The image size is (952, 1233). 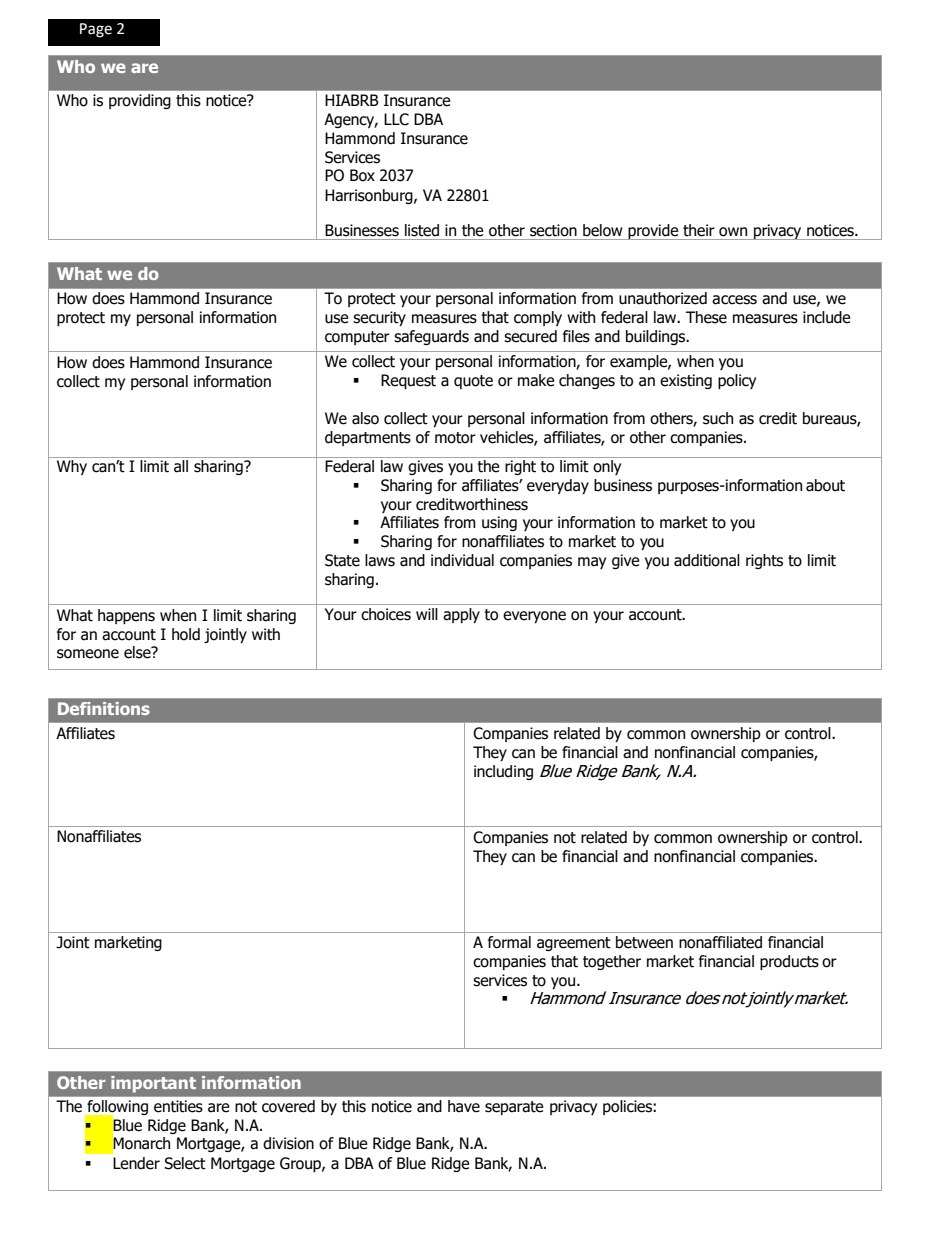 What do you see at coordinates (464, 1106) in the screenshot?
I see `have` at bounding box center [464, 1106].
